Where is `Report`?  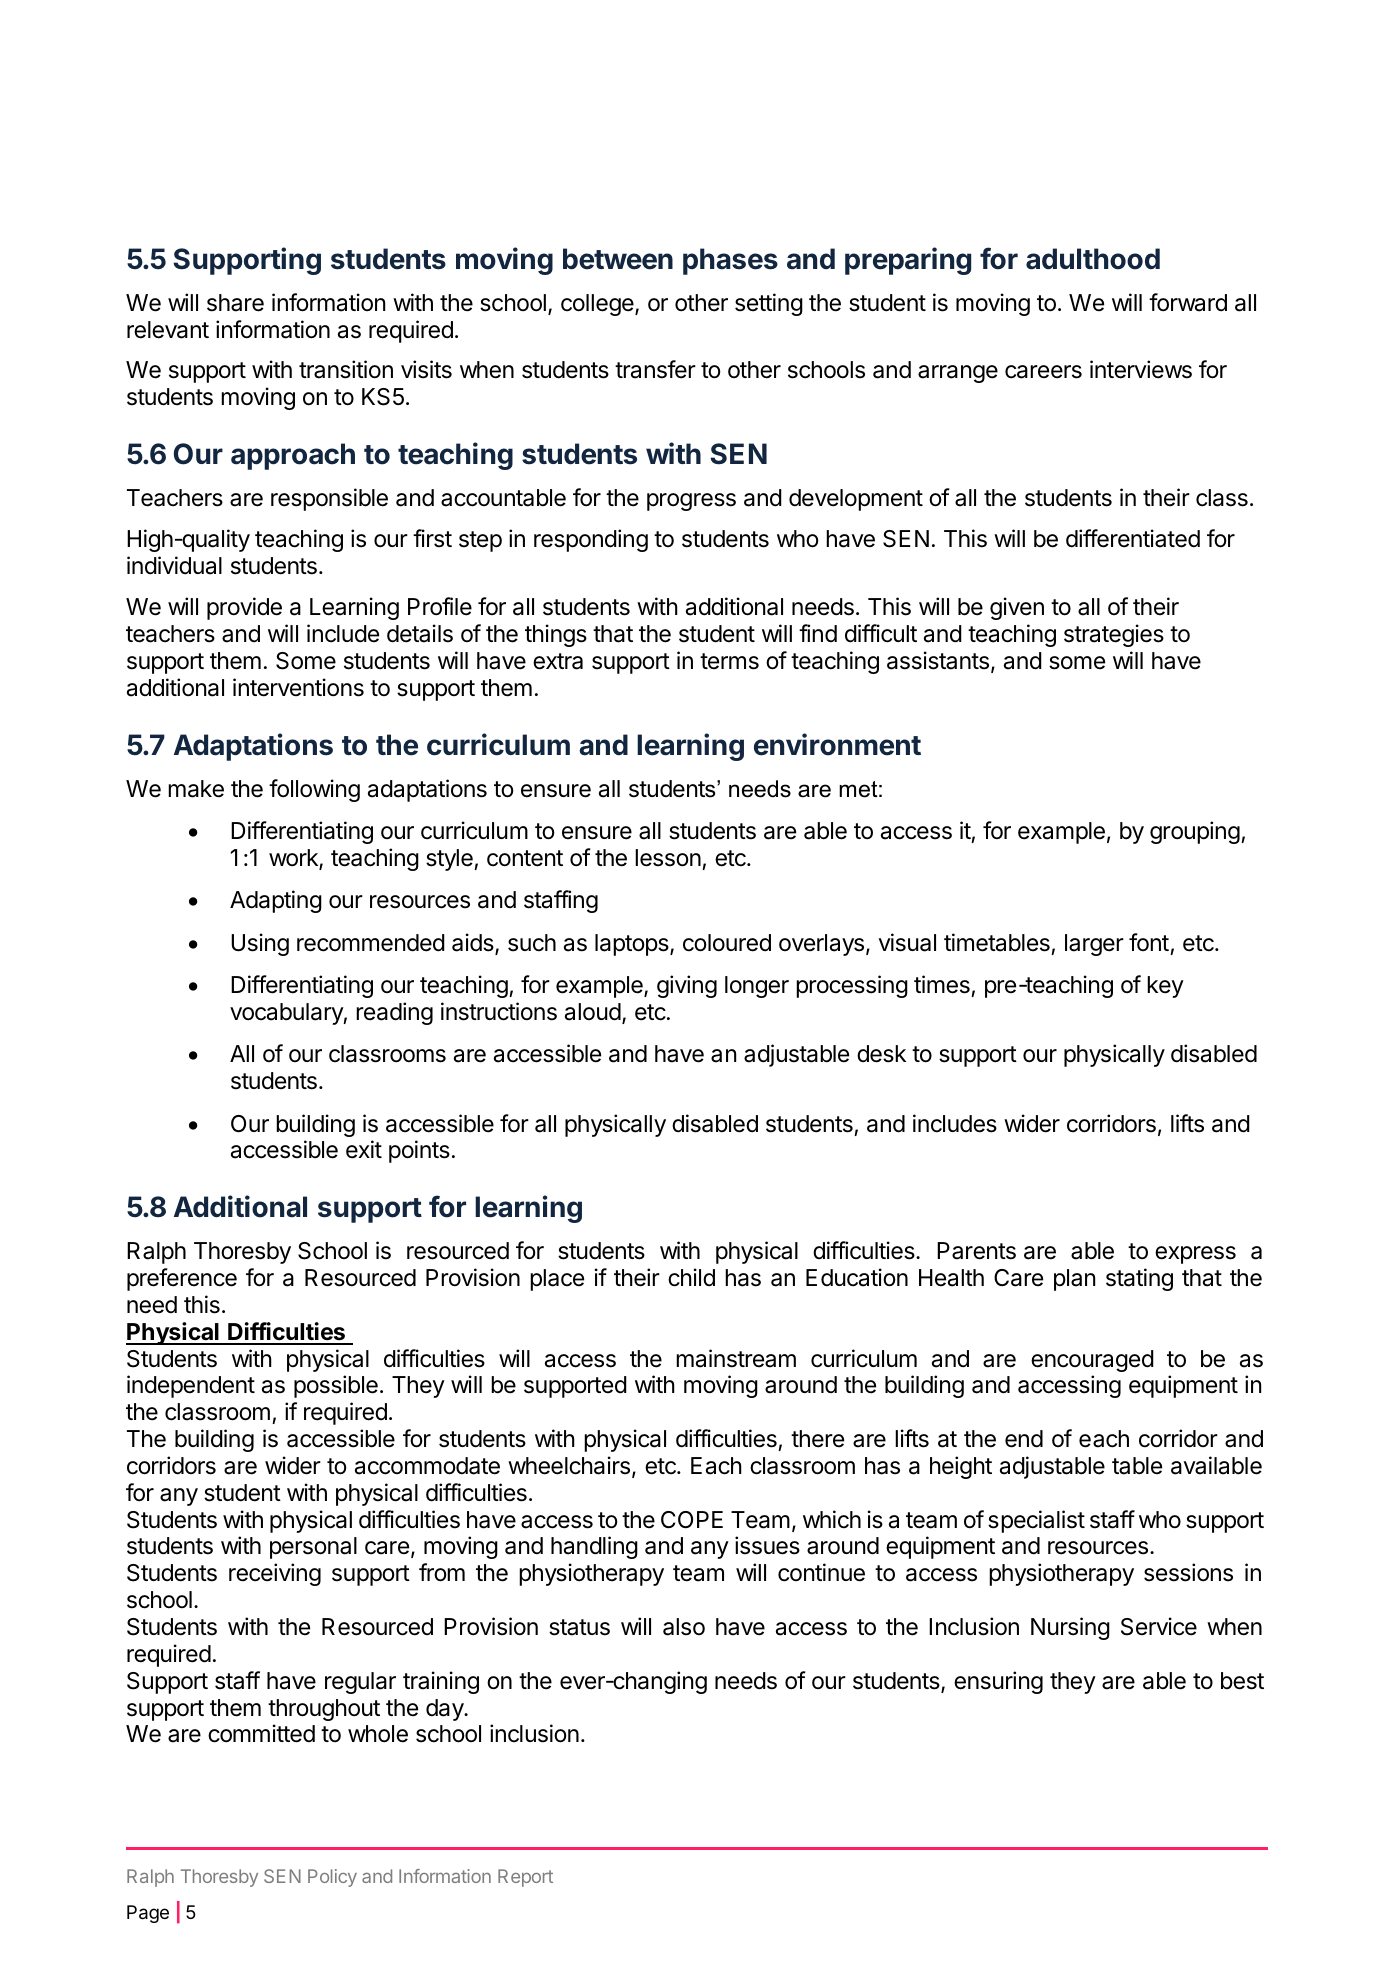 Report is located at coordinates (525, 1878).
